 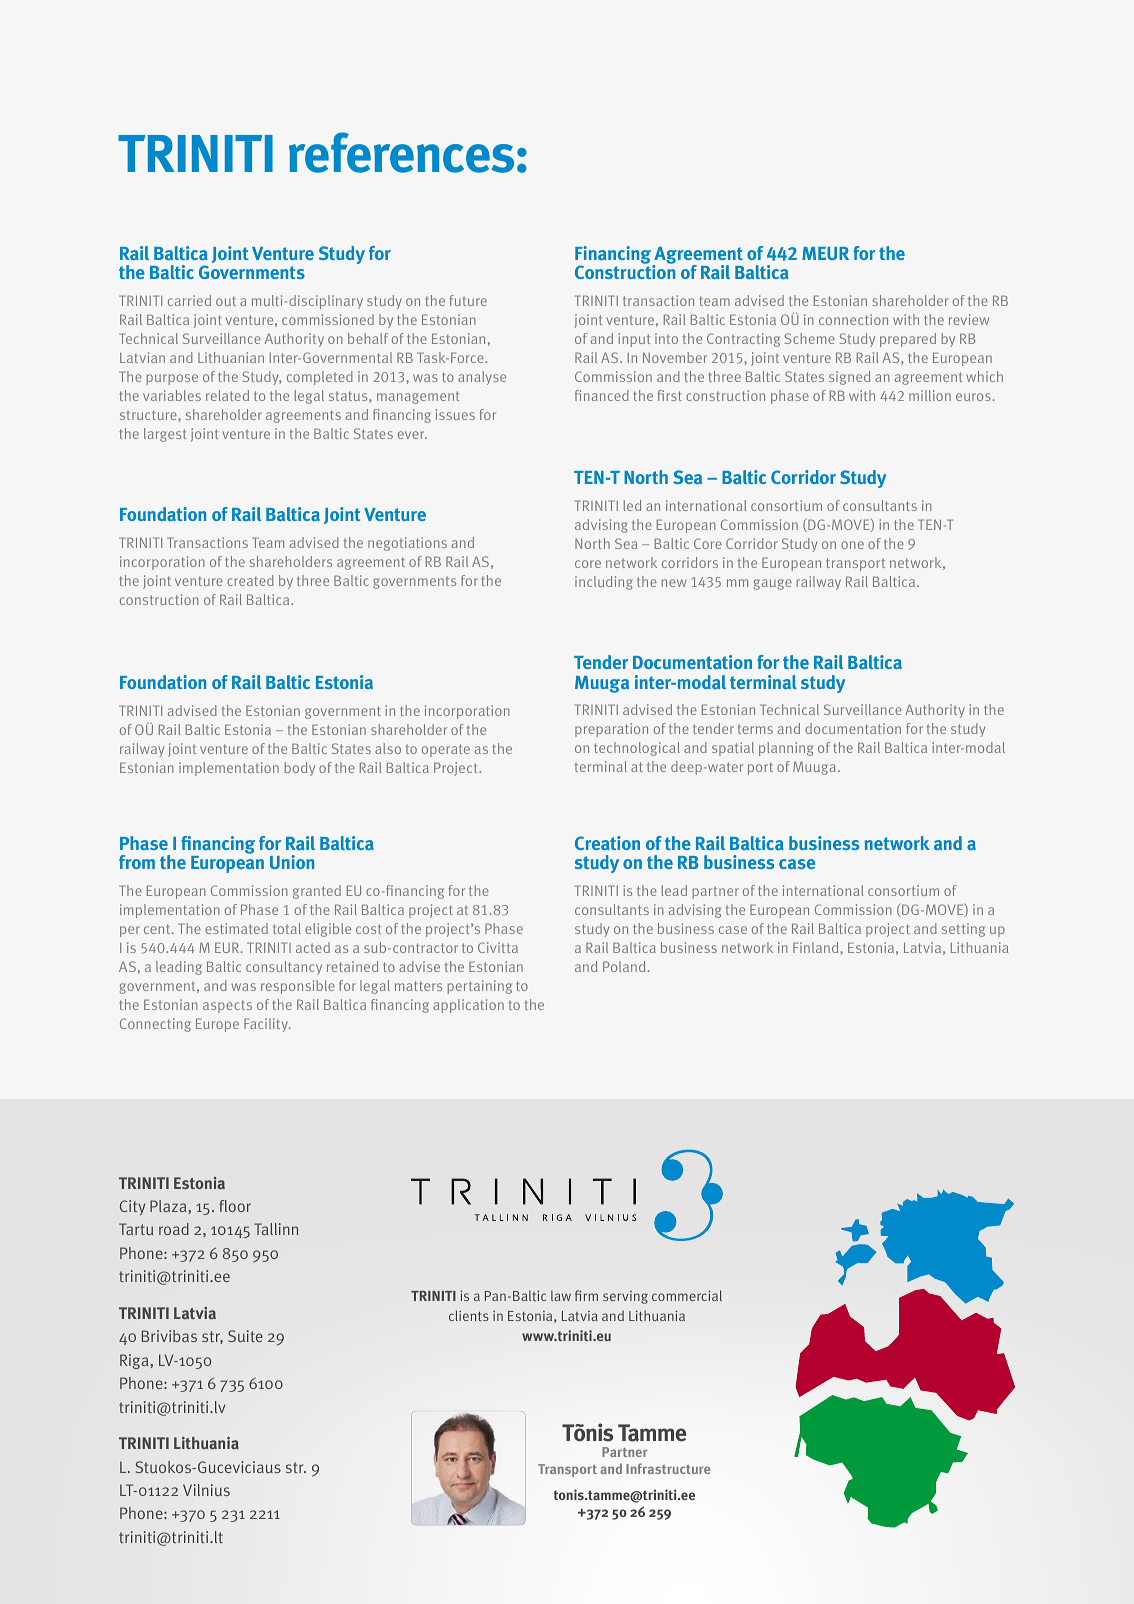 I want to click on clients, so click(x=469, y=1315).
